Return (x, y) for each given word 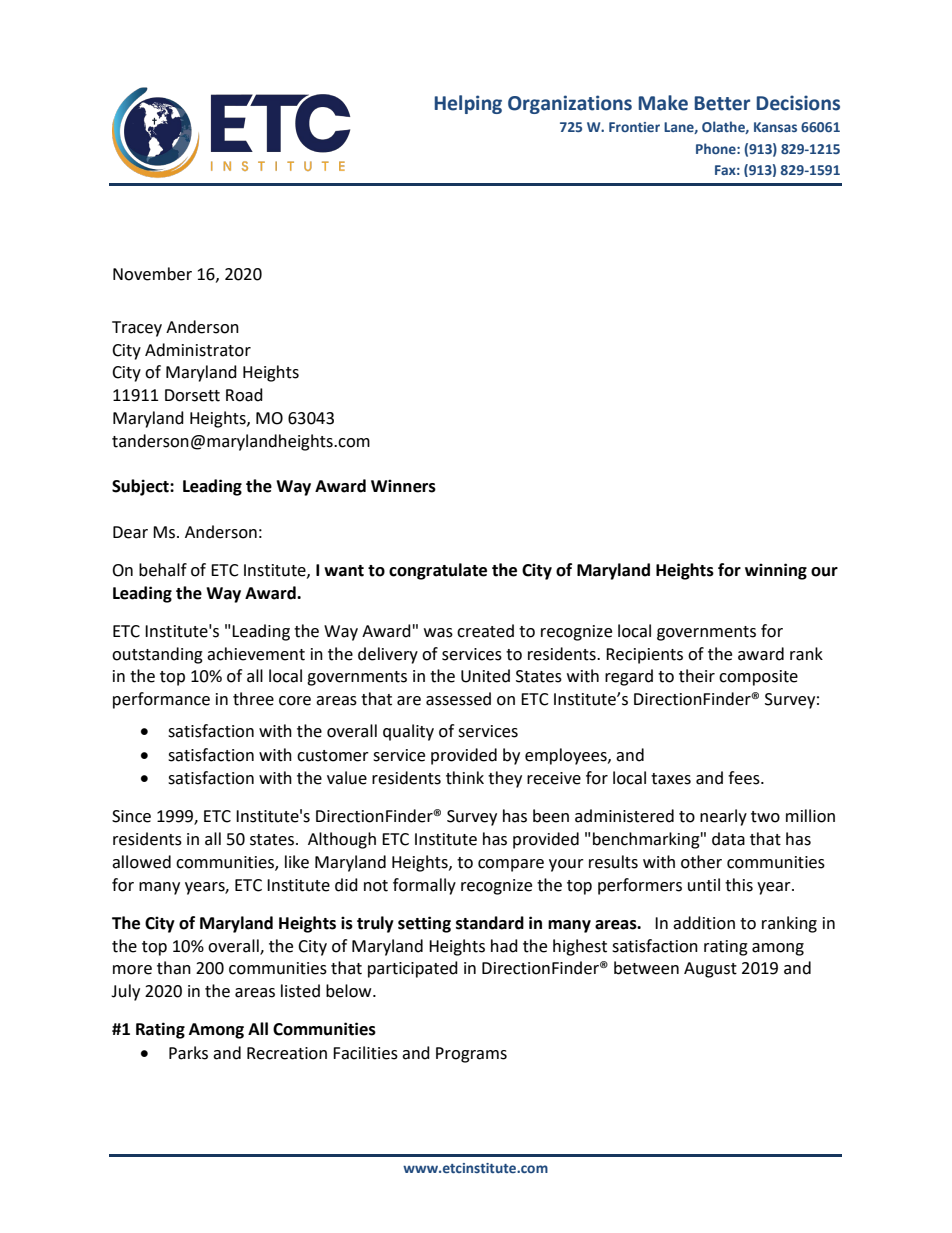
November (152, 274)
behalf (163, 570)
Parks (188, 1053)
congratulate (438, 571)
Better (722, 103)
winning (776, 571)
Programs (471, 1055)
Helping (468, 104)
